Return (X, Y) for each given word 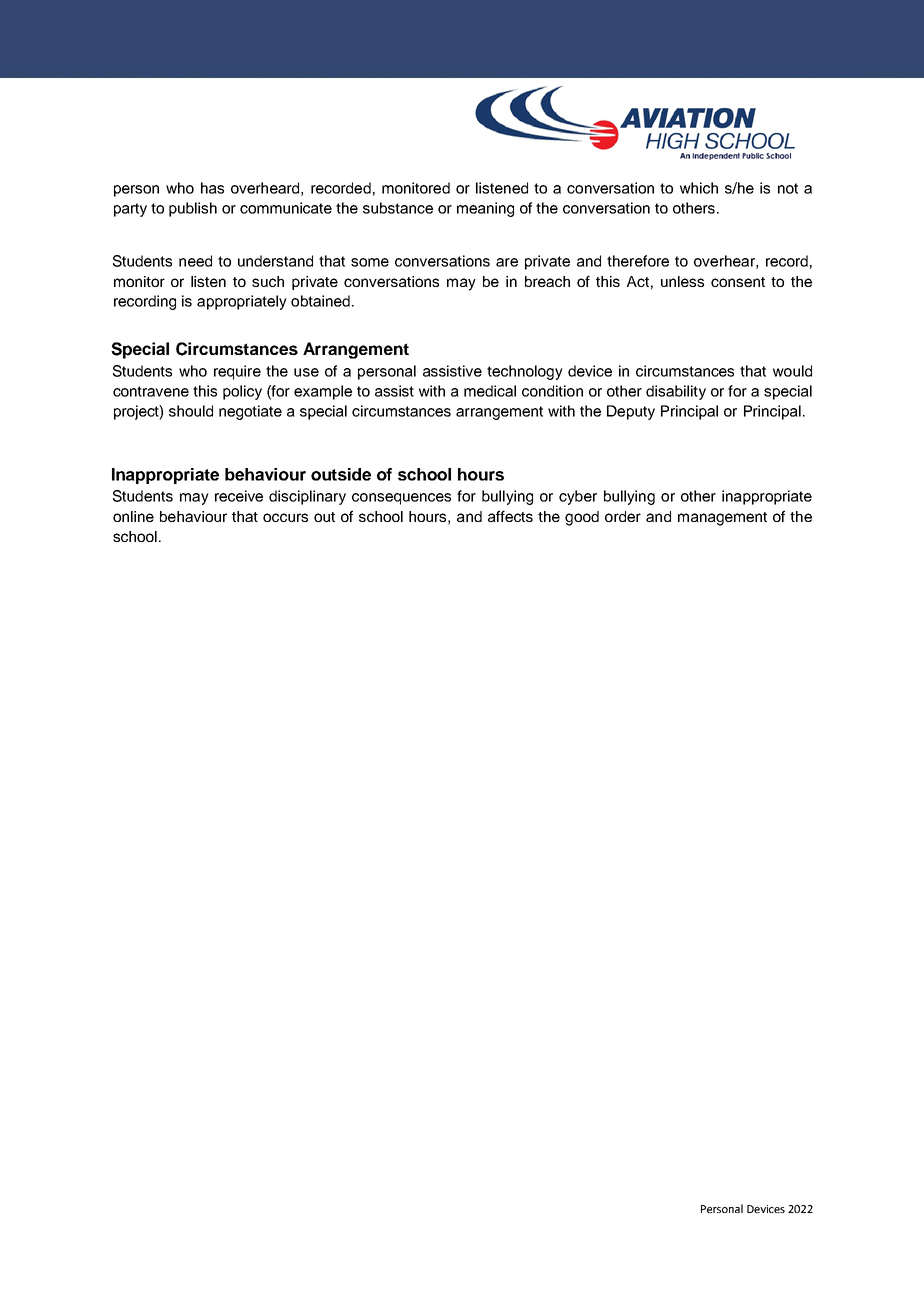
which (699, 188)
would (792, 371)
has (212, 188)
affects (510, 516)
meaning (485, 209)
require (237, 372)
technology (525, 372)
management (722, 519)
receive (239, 496)
